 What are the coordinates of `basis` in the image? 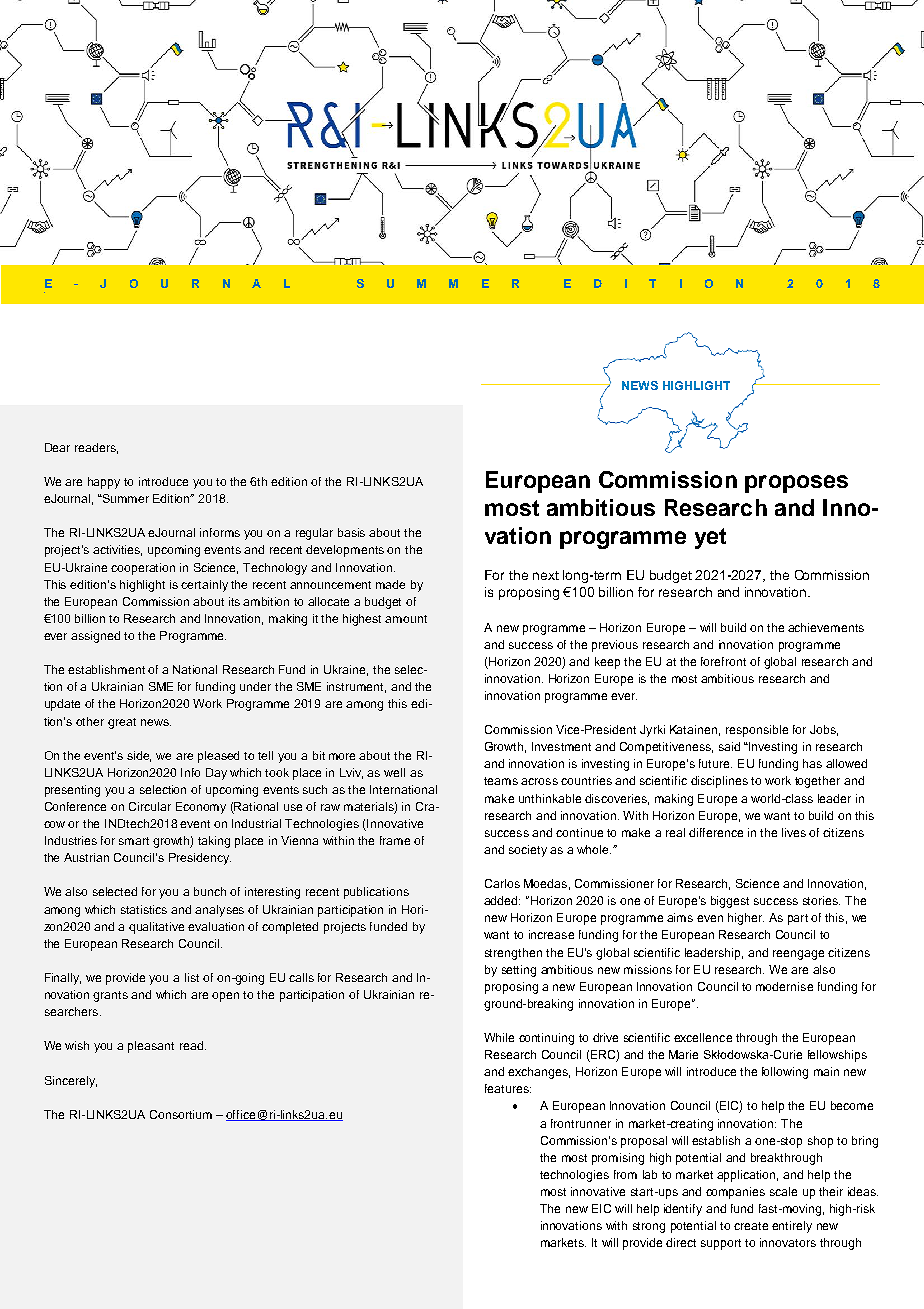 It's located at (351, 532).
